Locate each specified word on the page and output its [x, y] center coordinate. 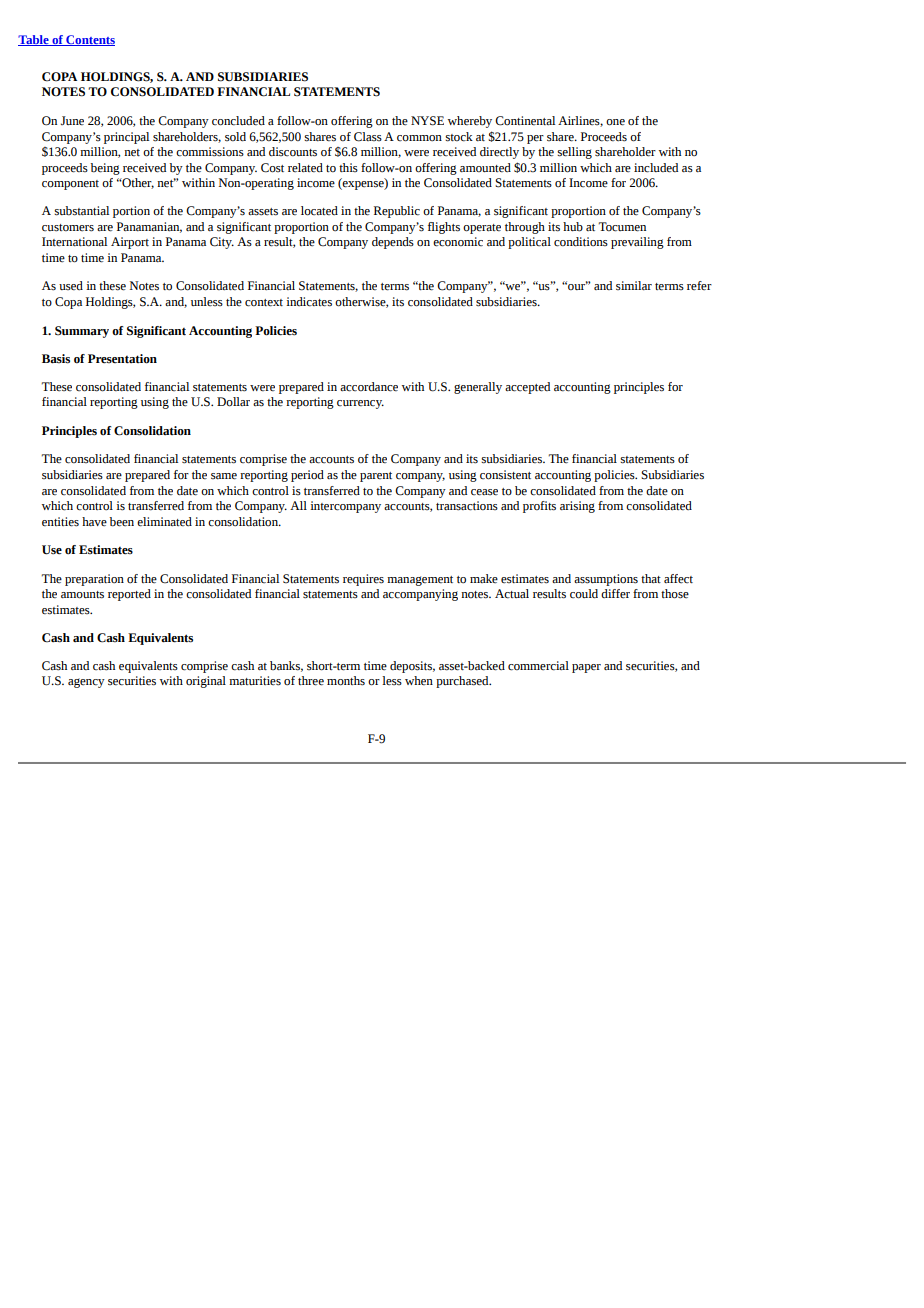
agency [86, 683]
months [346, 681]
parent [376, 477]
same [224, 476]
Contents [89, 40]
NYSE [427, 121]
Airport [130, 243]
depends [393, 243]
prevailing [637, 243]
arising [577, 507]
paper [586, 668]
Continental [525, 121]
